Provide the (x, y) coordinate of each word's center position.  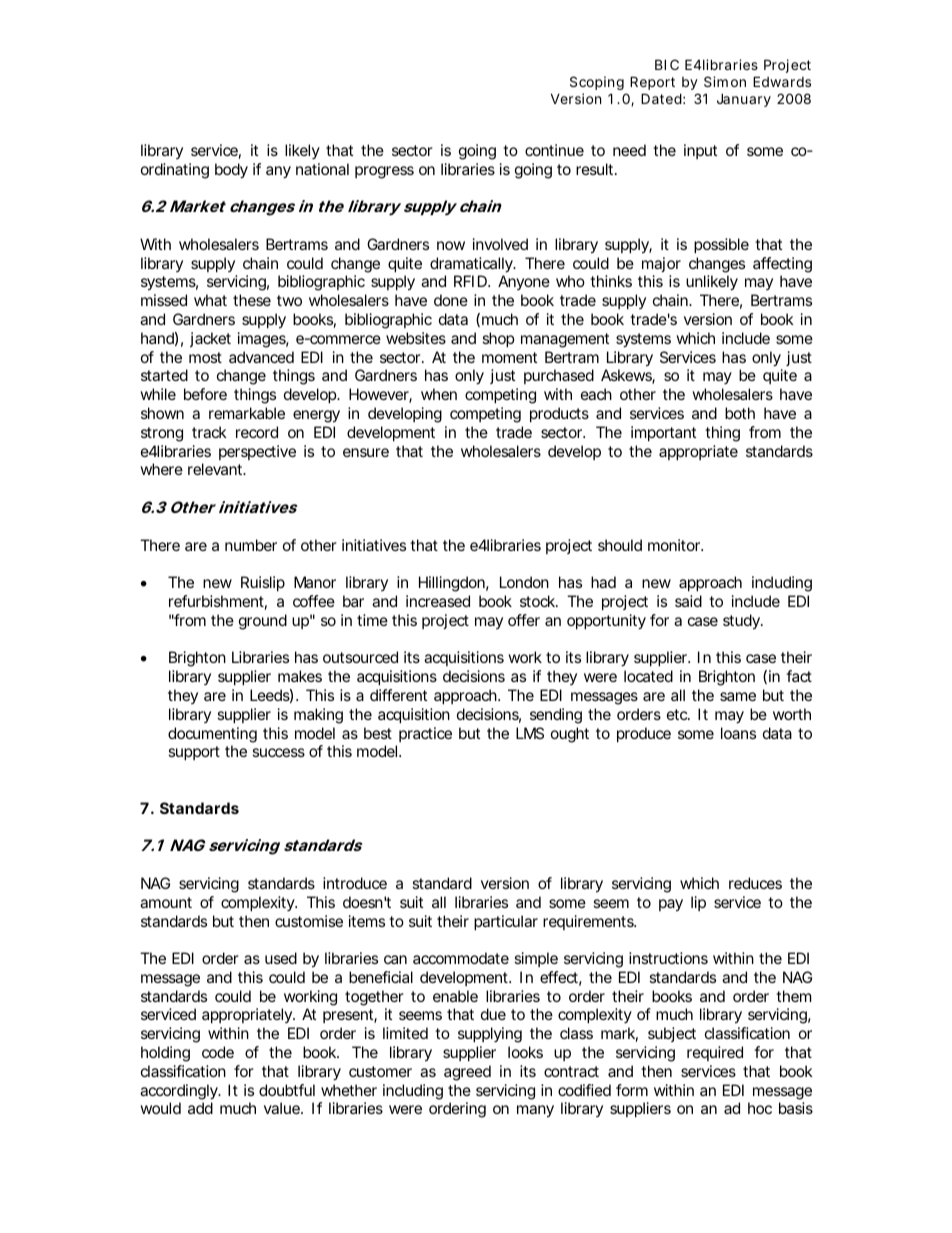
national (322, 169)
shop (498, 339)
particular (506, 922)
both (740, 413)
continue (554, 150)
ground (263, 622)
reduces (755, 883)
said (688, 601)
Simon (725, 81)
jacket (210, 339)
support (194, 753)
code (218, 1052)
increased (438, 601)
